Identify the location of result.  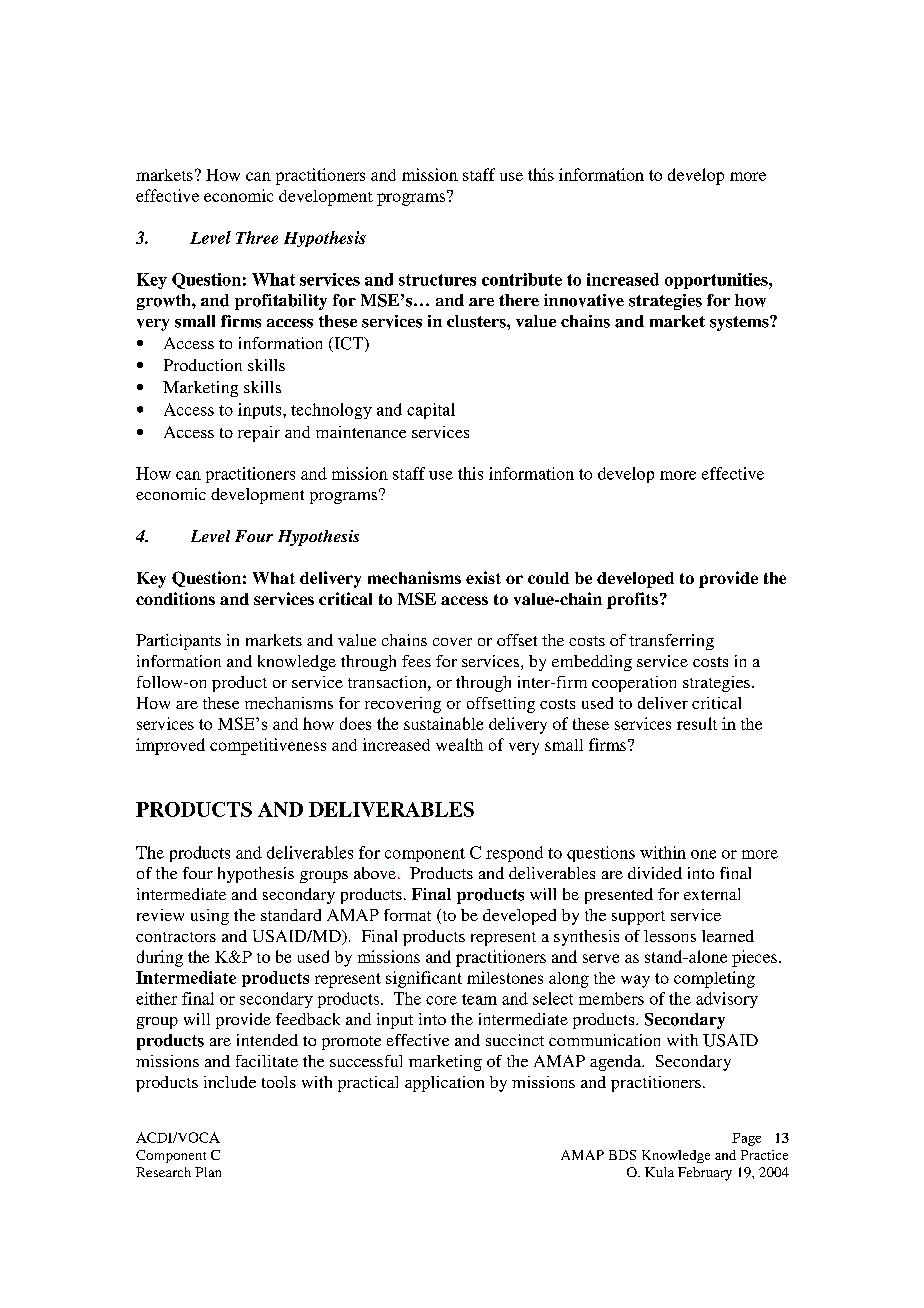
(697, 723).
